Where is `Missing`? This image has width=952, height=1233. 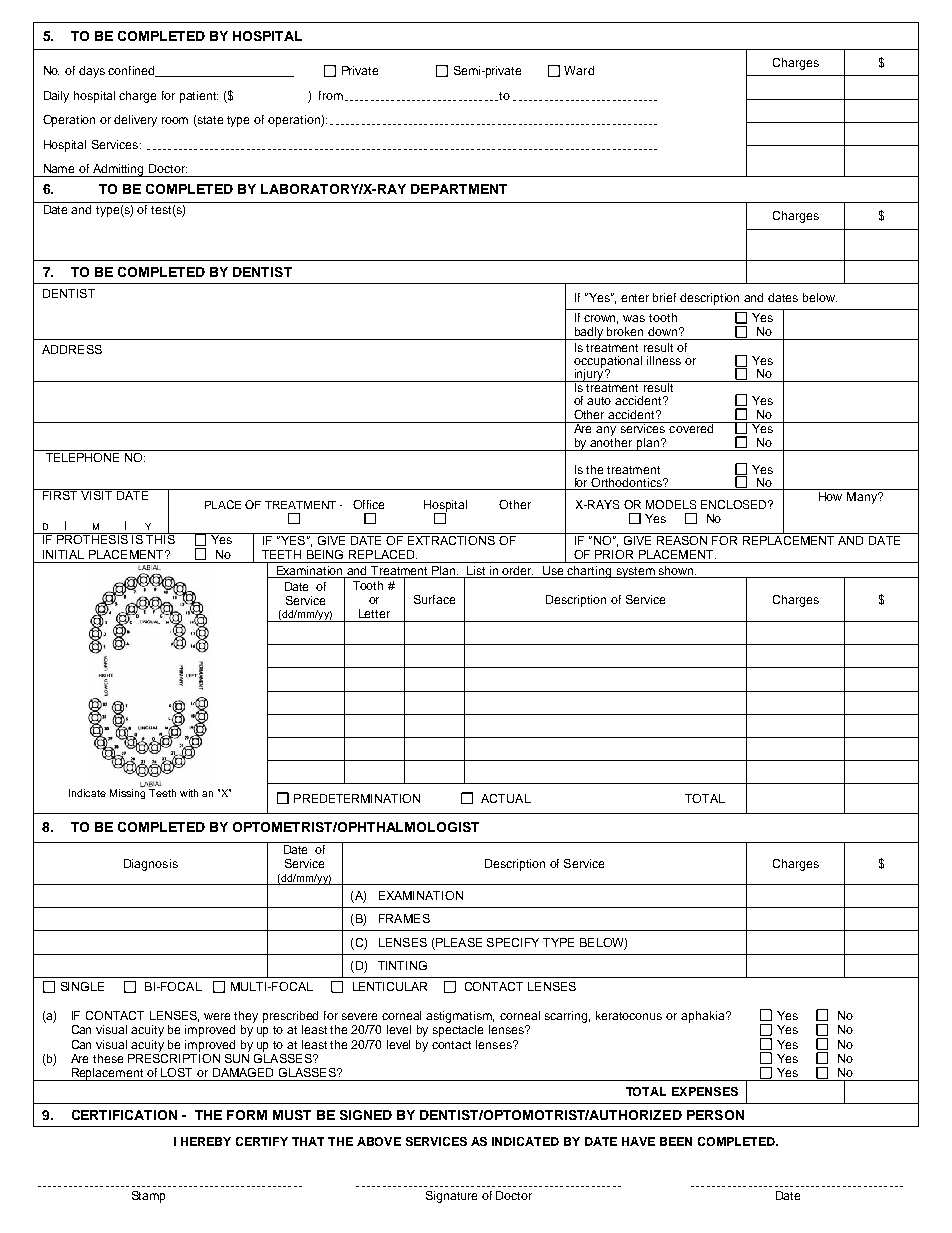
Missing is located at coordinates (127, 794).
